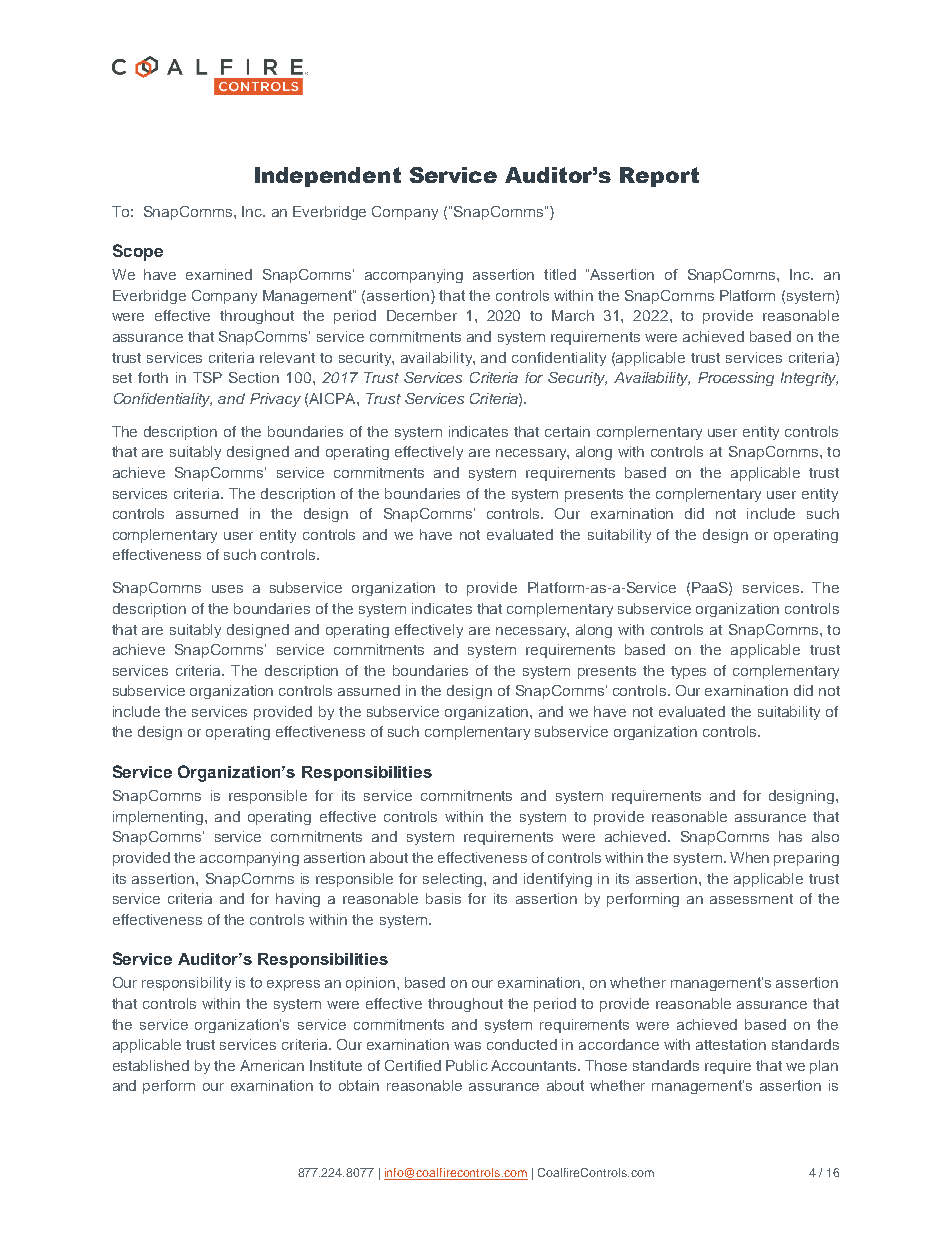 This screenshot has height=1233, width=952. Describe the element at coordinates (275, 400) in the screenshot. I see `Privacy` at that location.
